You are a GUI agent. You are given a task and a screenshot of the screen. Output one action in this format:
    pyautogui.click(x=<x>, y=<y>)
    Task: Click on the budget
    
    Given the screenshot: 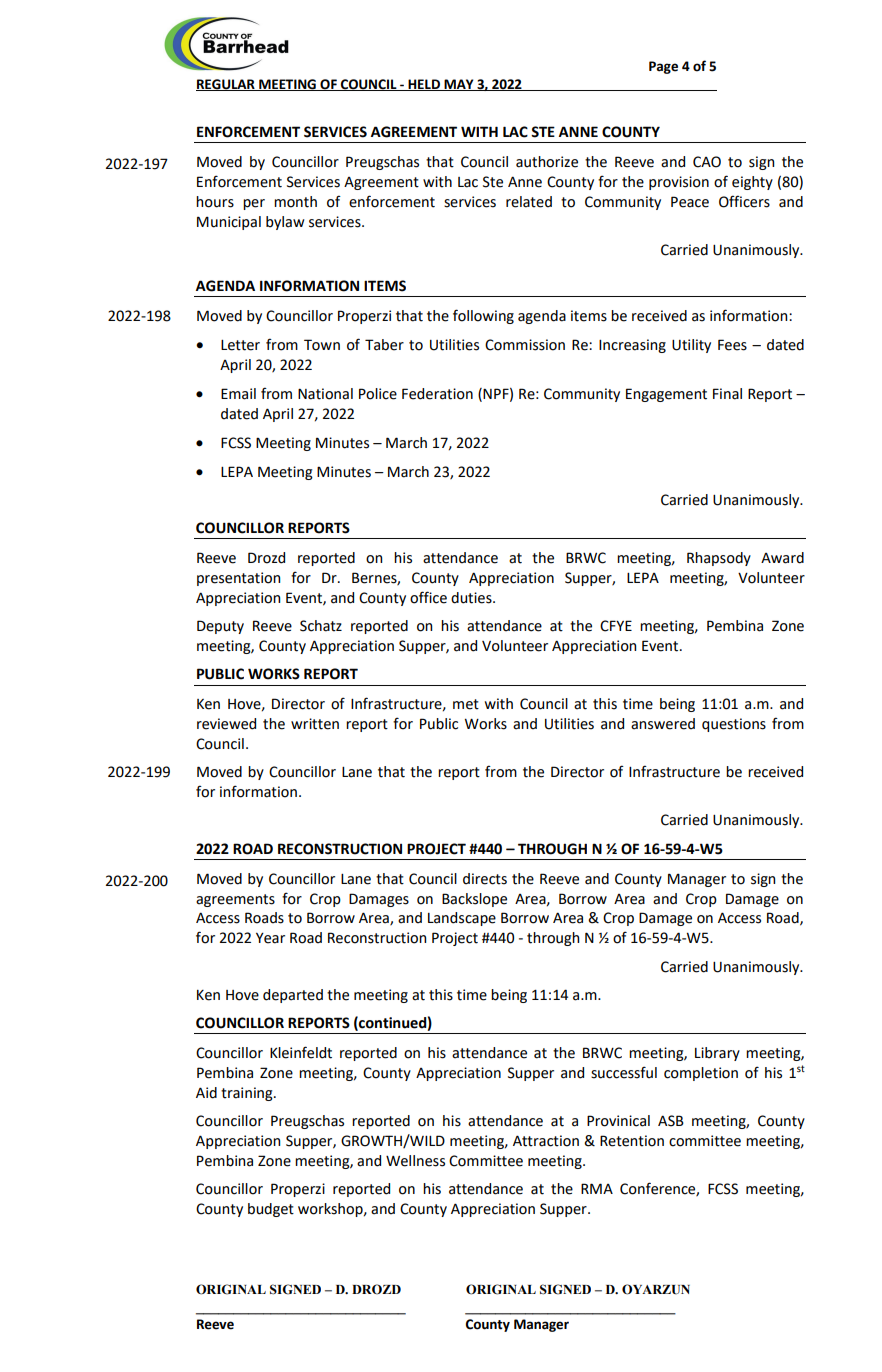 What is the action you would take?
    pyautogui.click(x=271, y=1210)
